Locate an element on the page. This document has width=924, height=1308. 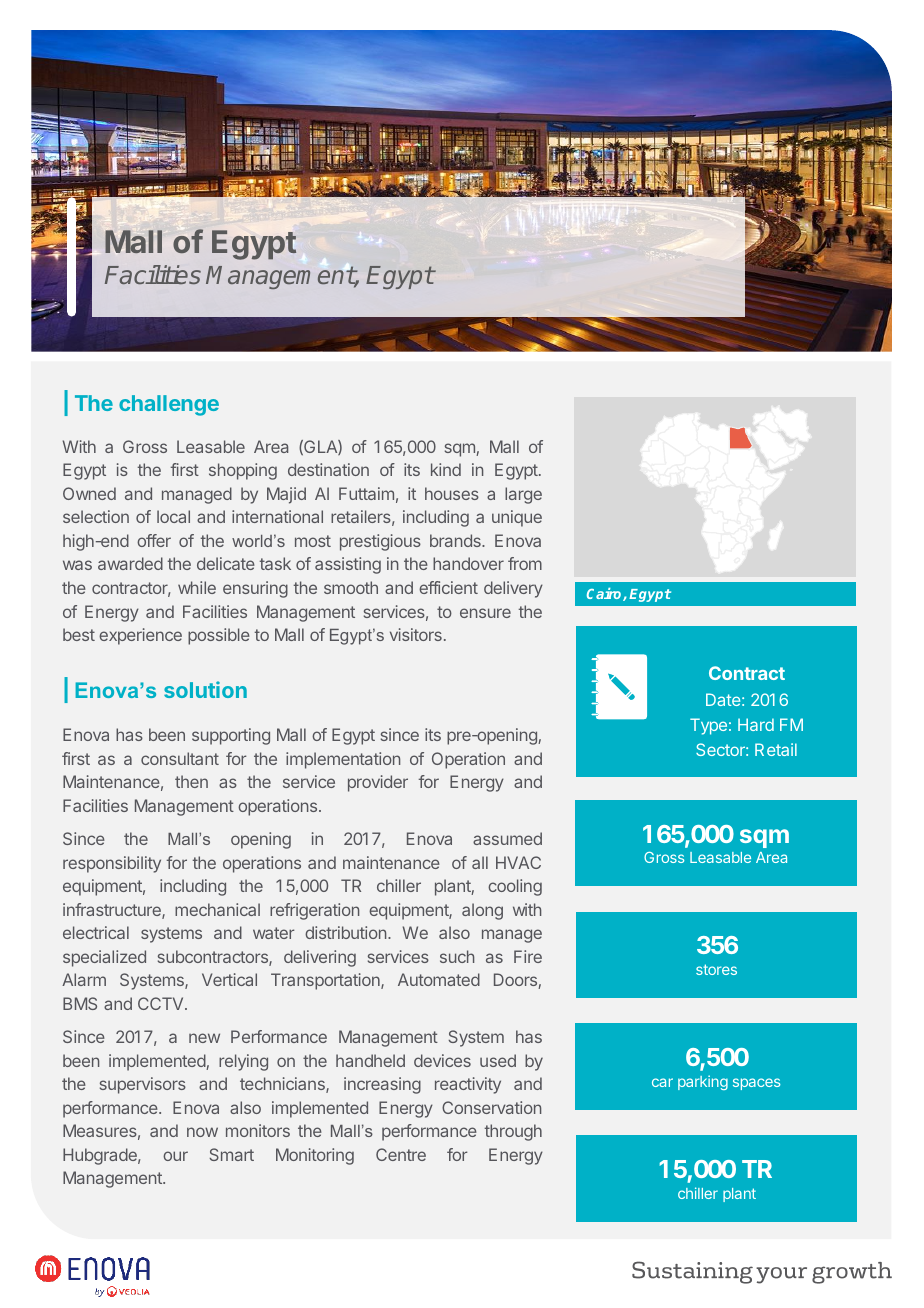
then is located at coordinates (191, 781).
